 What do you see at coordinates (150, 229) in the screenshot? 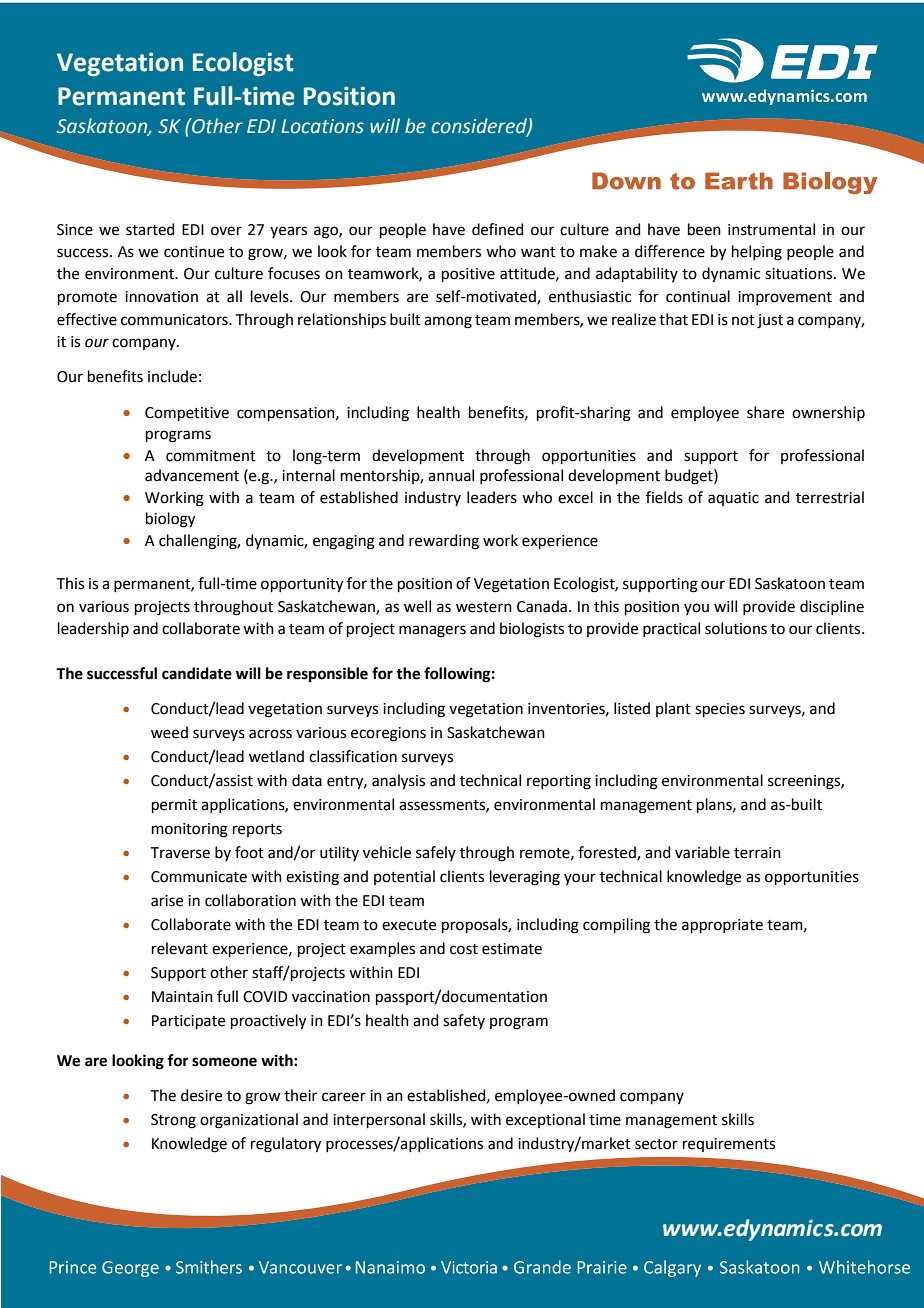
I see `started` at bounding box center [150, 229].
